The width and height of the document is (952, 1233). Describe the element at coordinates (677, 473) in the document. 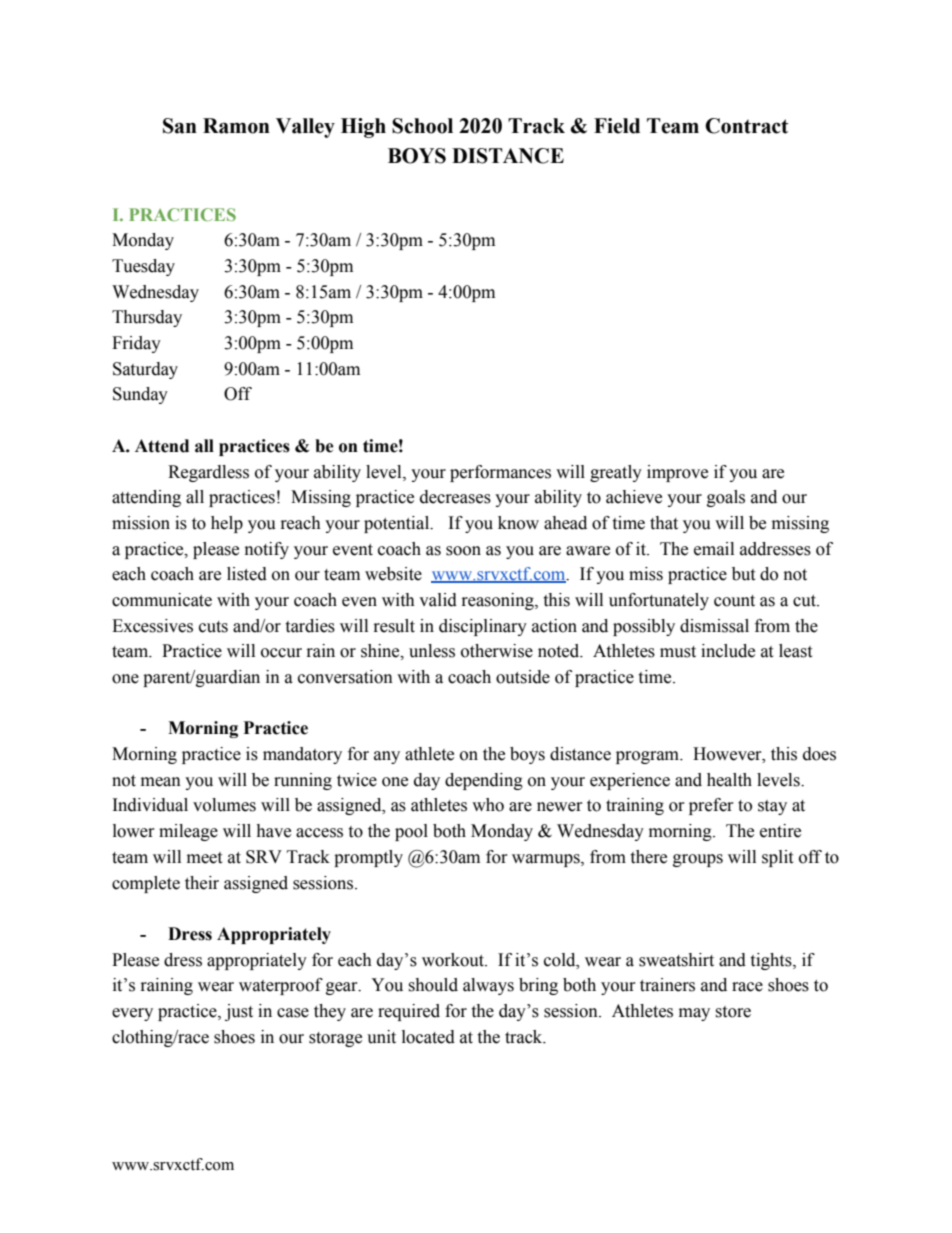

I see `improve` at that location.
